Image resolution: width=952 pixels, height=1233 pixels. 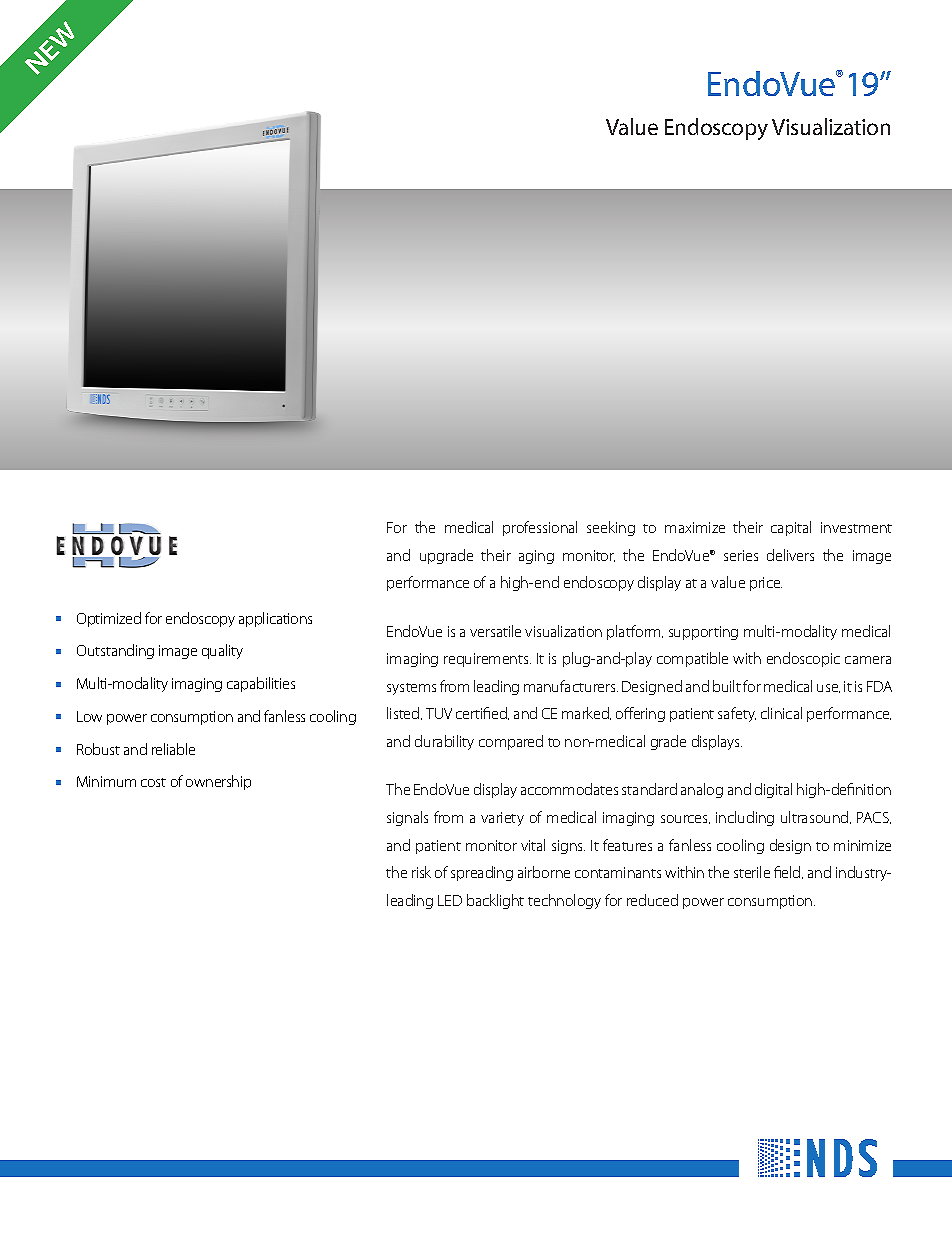 I want to click on Optimized, so click(x=109, y=619).
